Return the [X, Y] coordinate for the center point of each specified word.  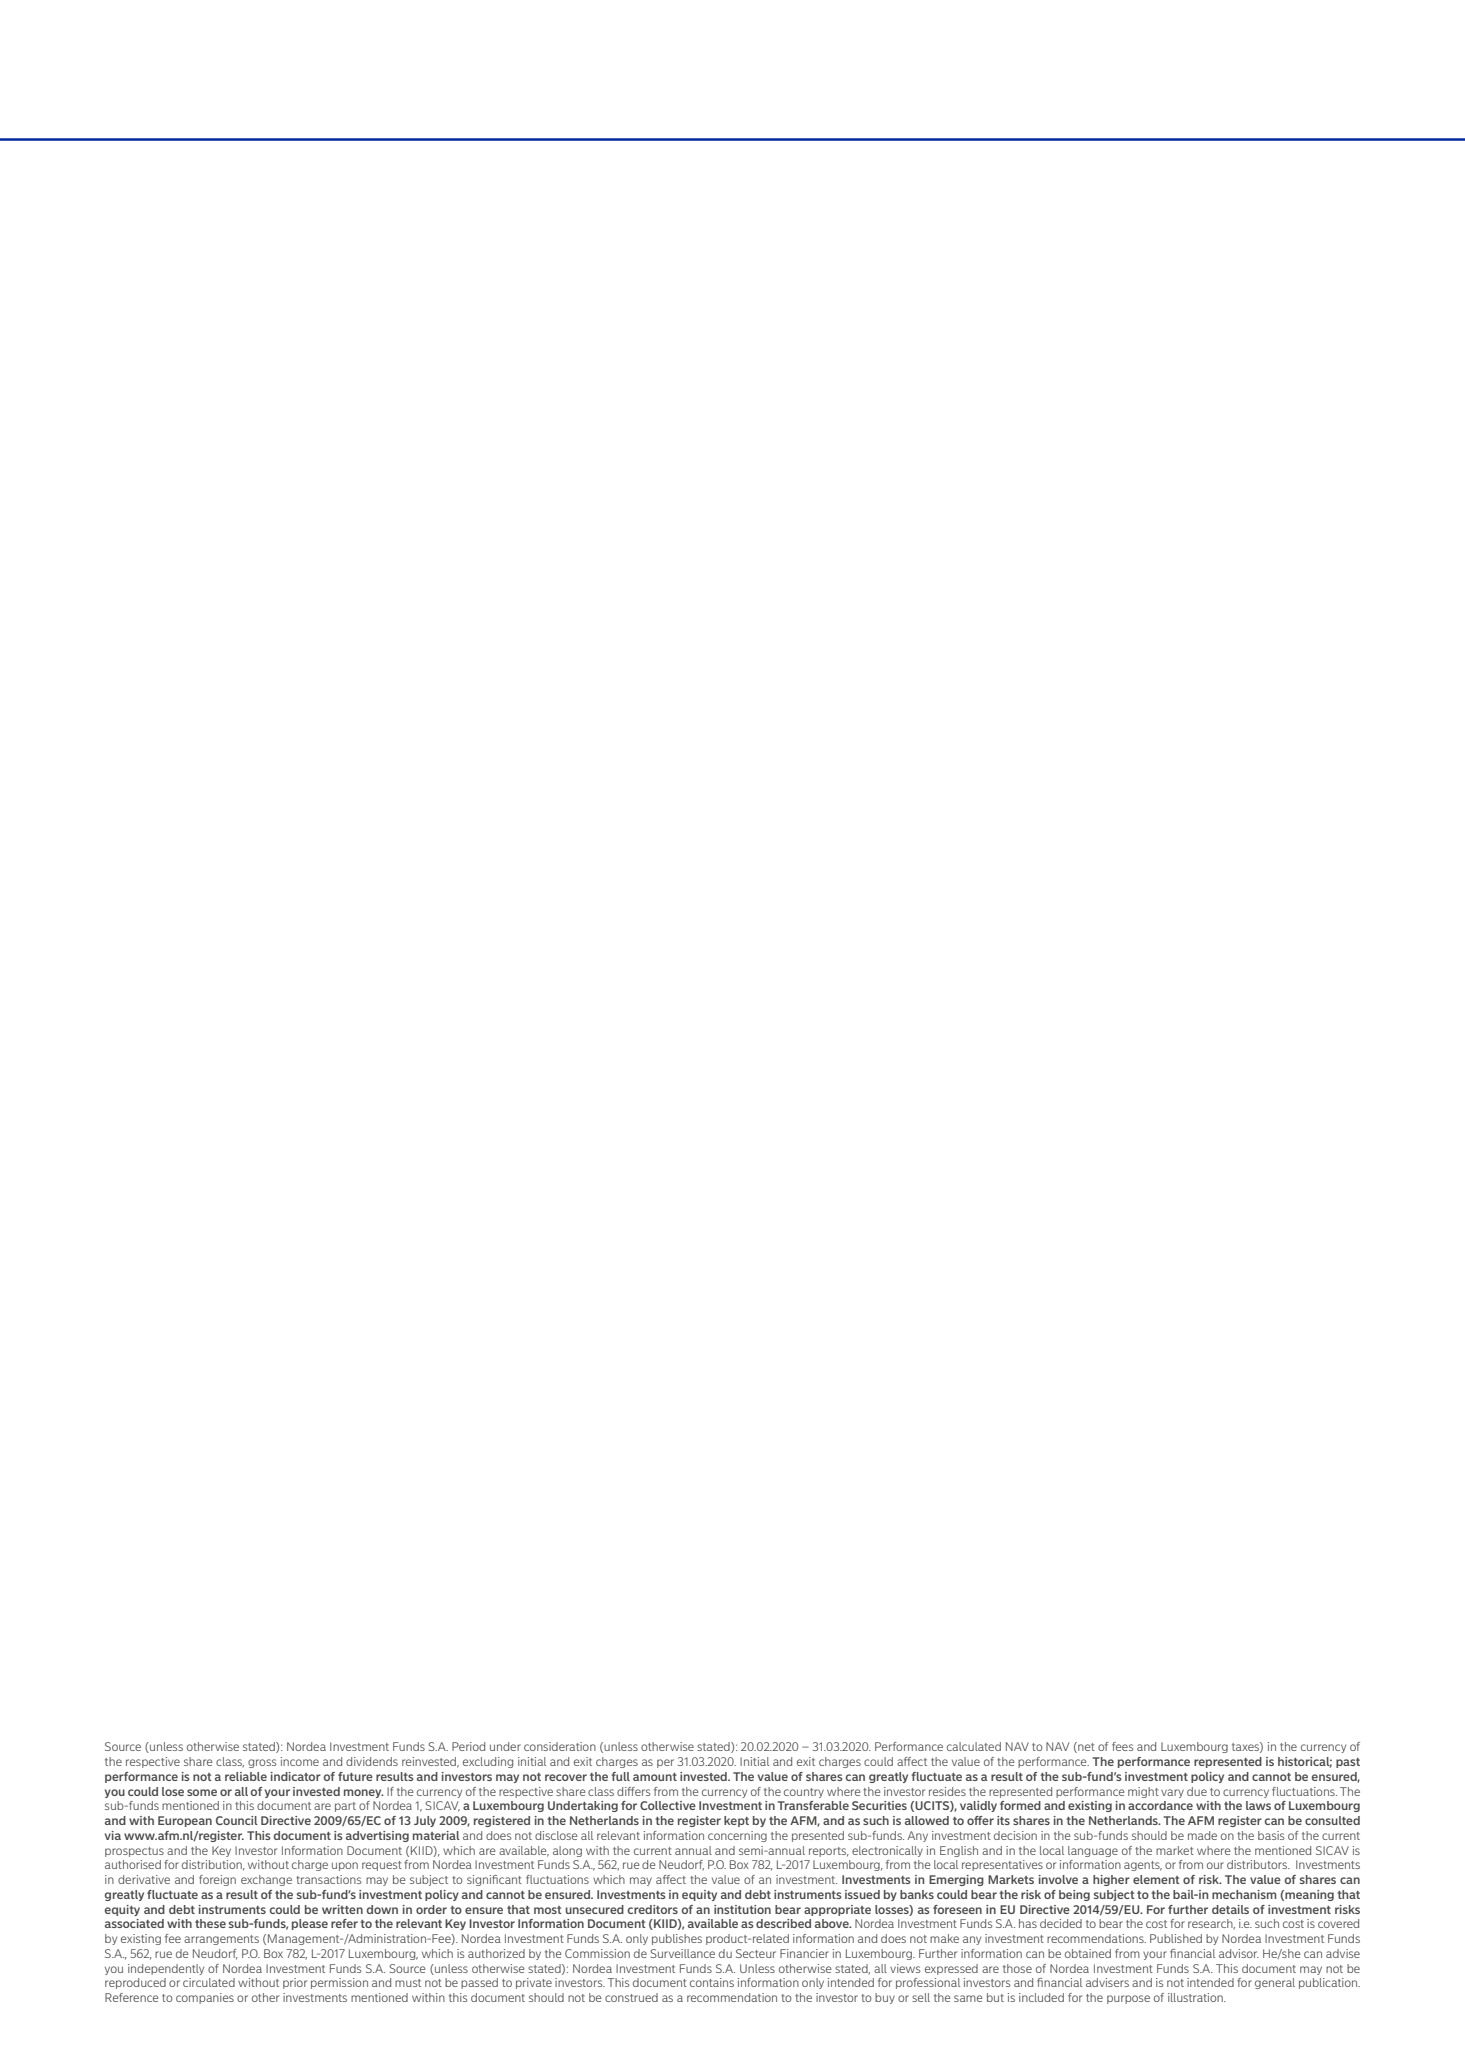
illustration [1196, 1997]
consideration [560, 1746]
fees [1122, 1746]
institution [742, 1909]
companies [205, 1998]
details [1230, 1909]
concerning [737, 1836]
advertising [377, 1836]
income [300, 1761]
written [342, 1909]
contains [712, 1982]
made [1202, 1835]
